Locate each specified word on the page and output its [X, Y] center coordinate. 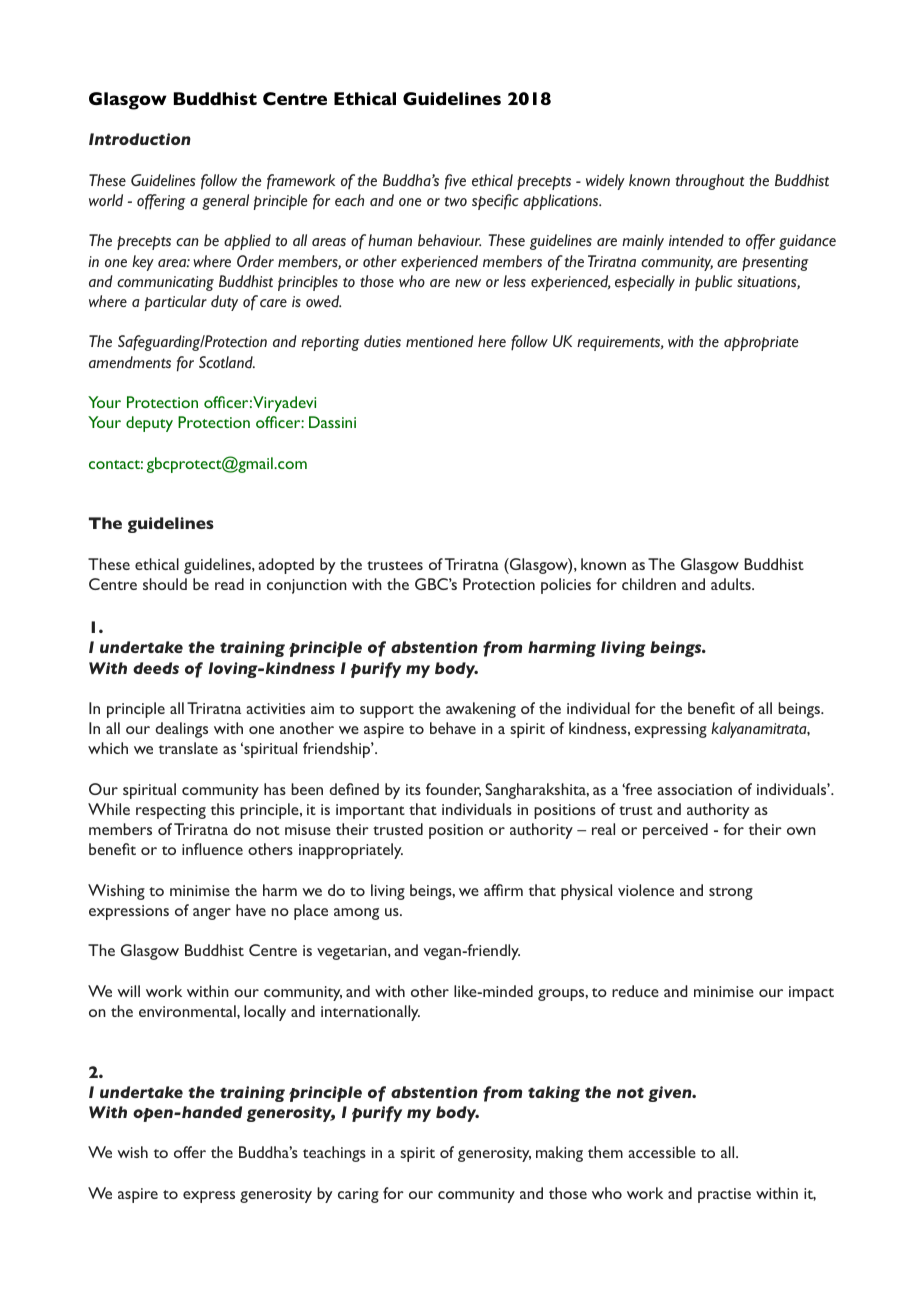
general [225, 202]
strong [731, 893]
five [455, 182]
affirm [503, 890]
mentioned [440, 341]
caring [358, 1195]
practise [724, 1195]
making [559, 1154]
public [714, 283]
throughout [710, 182]
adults [732, 584]
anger [212, 914]
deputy [149, 424]
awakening [481, 710]
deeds [156, 668]
